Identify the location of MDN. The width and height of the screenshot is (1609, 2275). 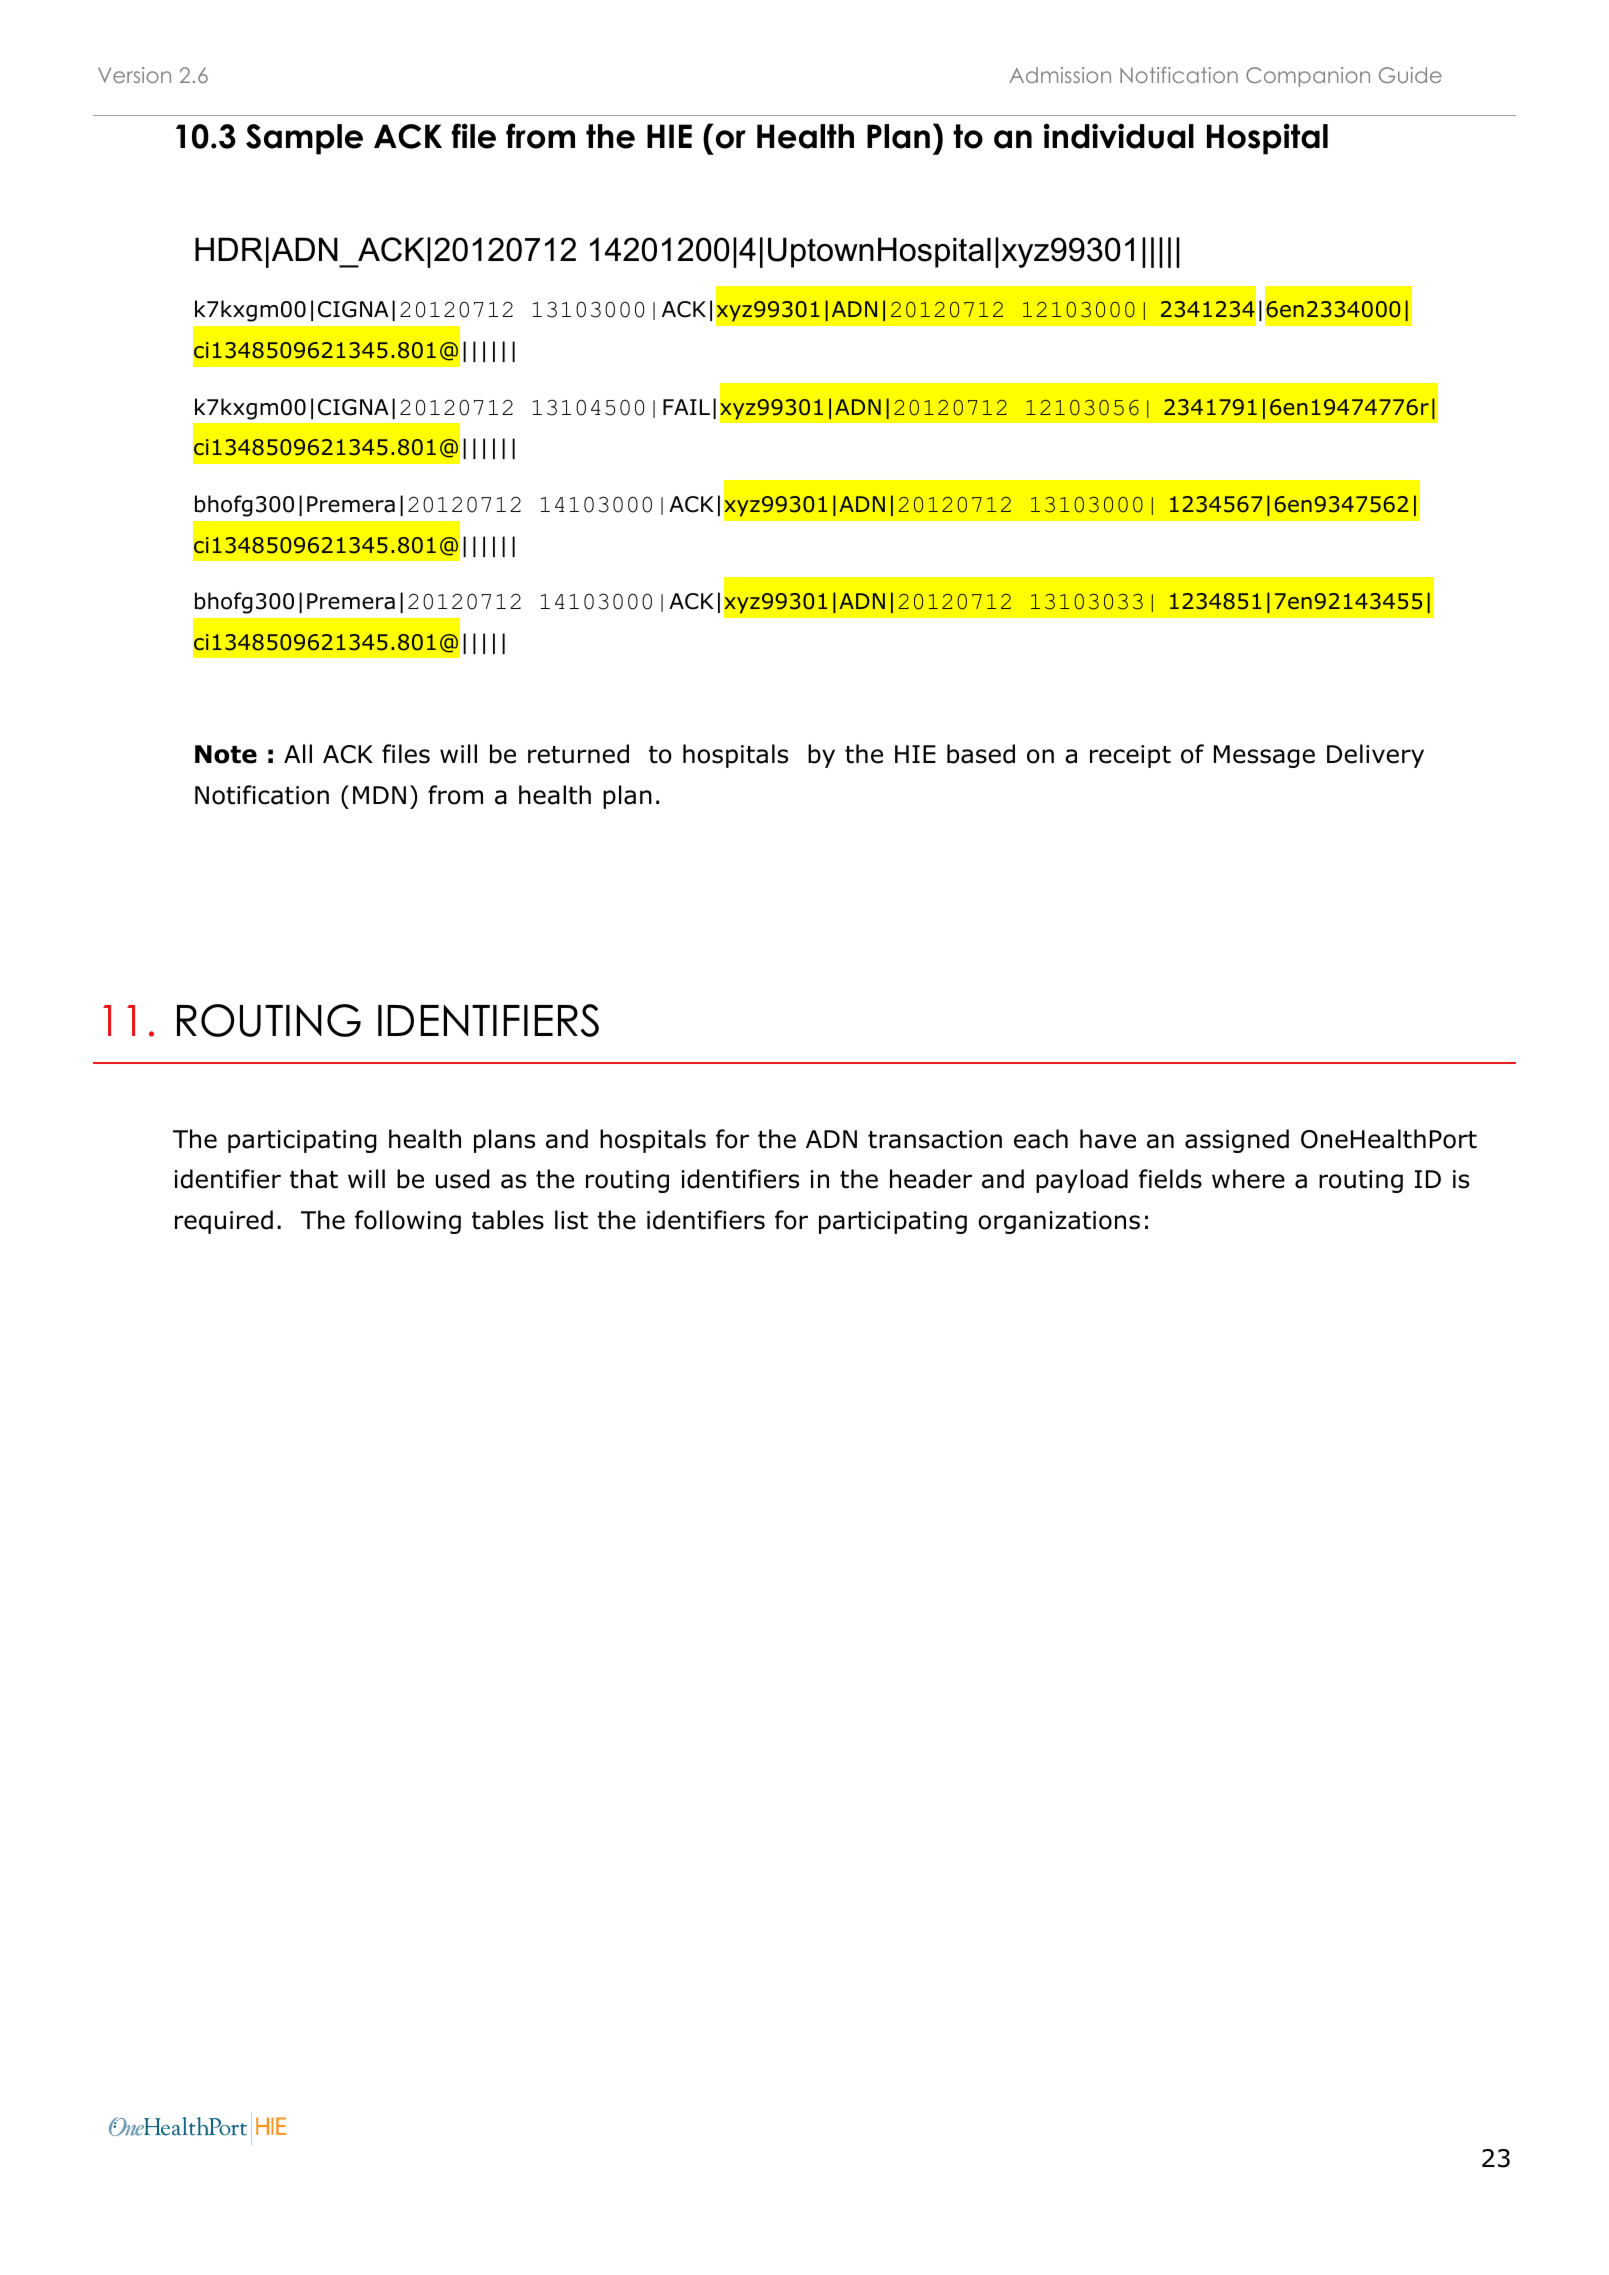
(379, 795).
